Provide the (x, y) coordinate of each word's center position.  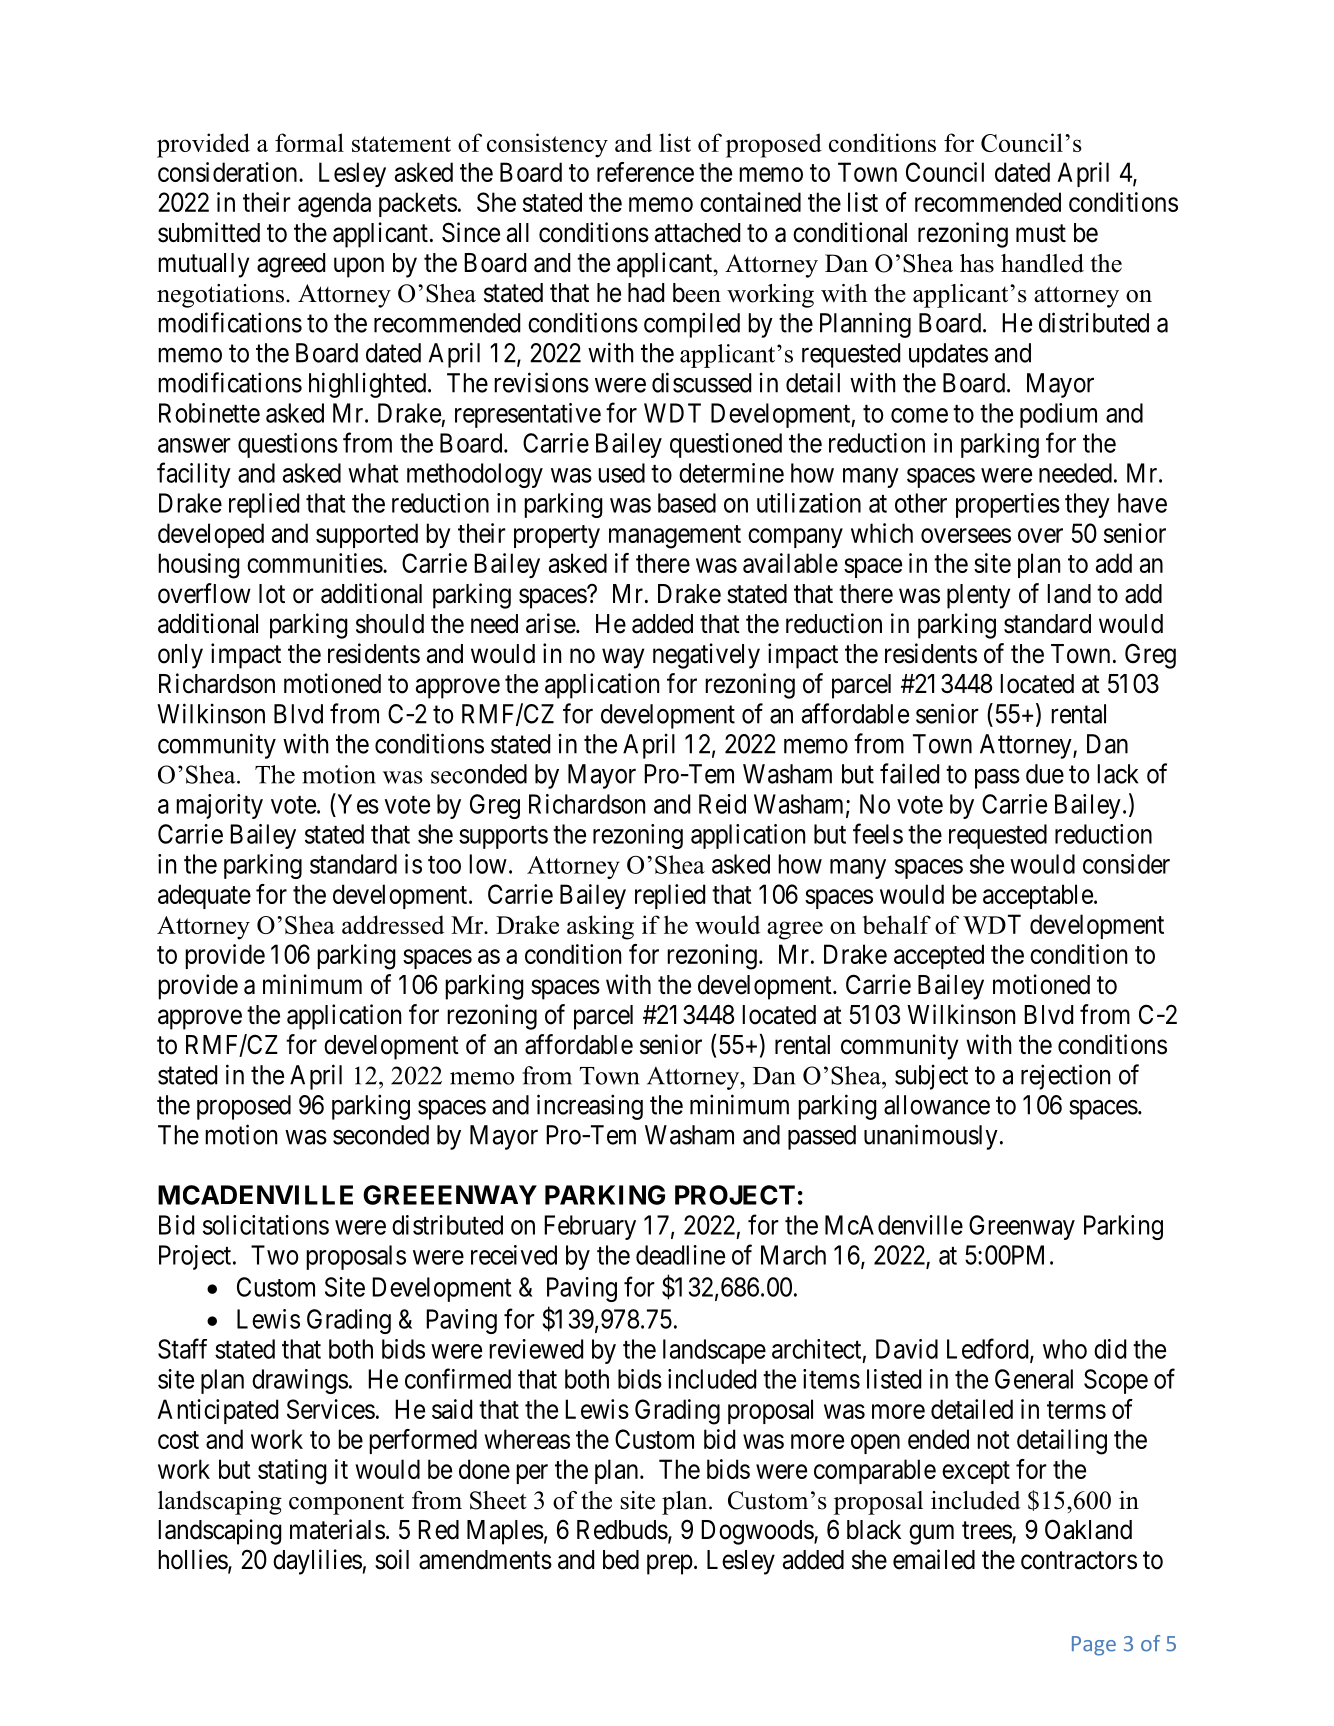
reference (645, 172)
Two (275, 1255)
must (1041, 233)
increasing (590, 1107)
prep (670, 1565)
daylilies (317, 1562)
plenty (978, 596)
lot (272, 594)
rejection (1065, 1077)
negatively (706, 656)
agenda (334, 205)
